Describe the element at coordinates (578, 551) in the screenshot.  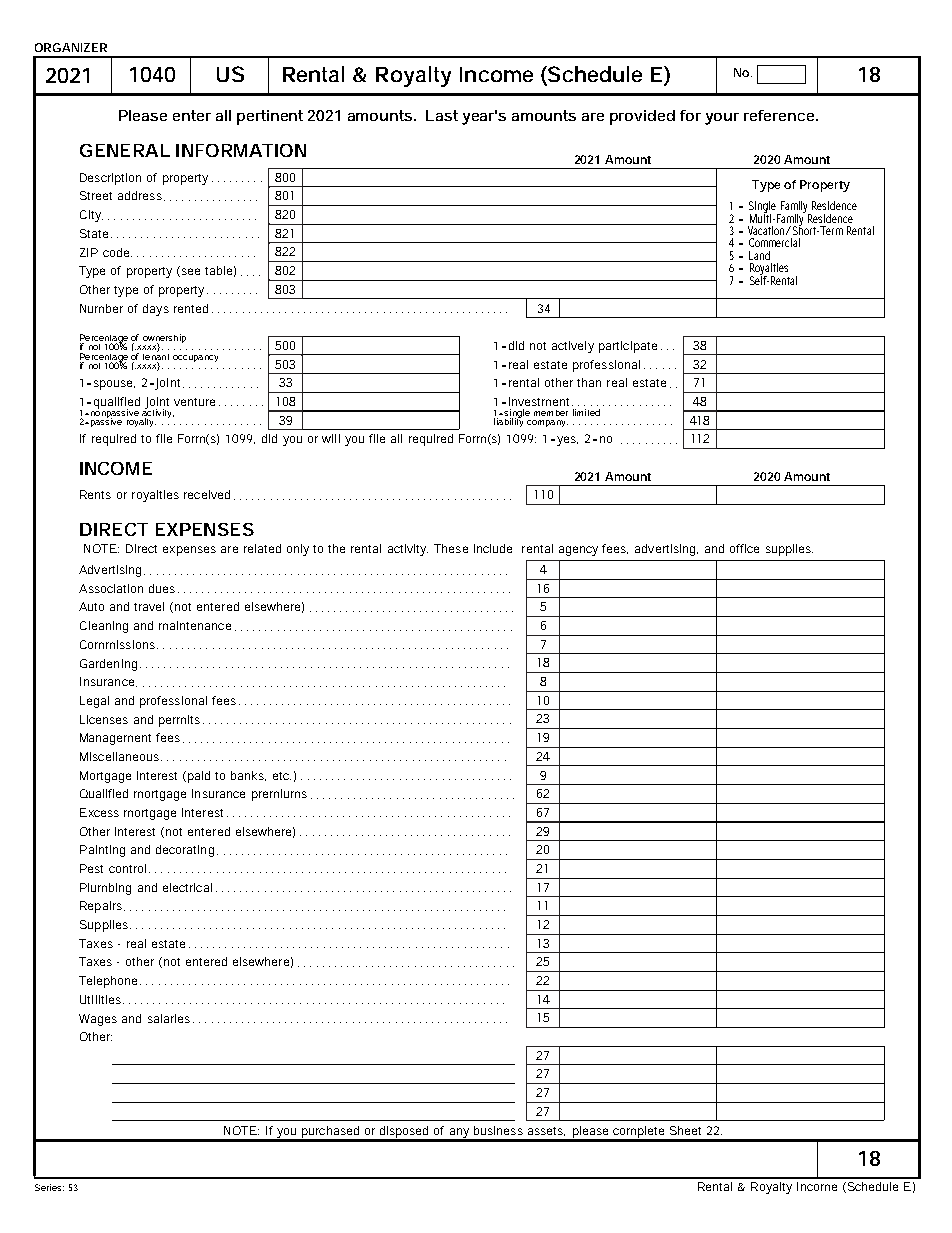
I see `agency` at that location.
